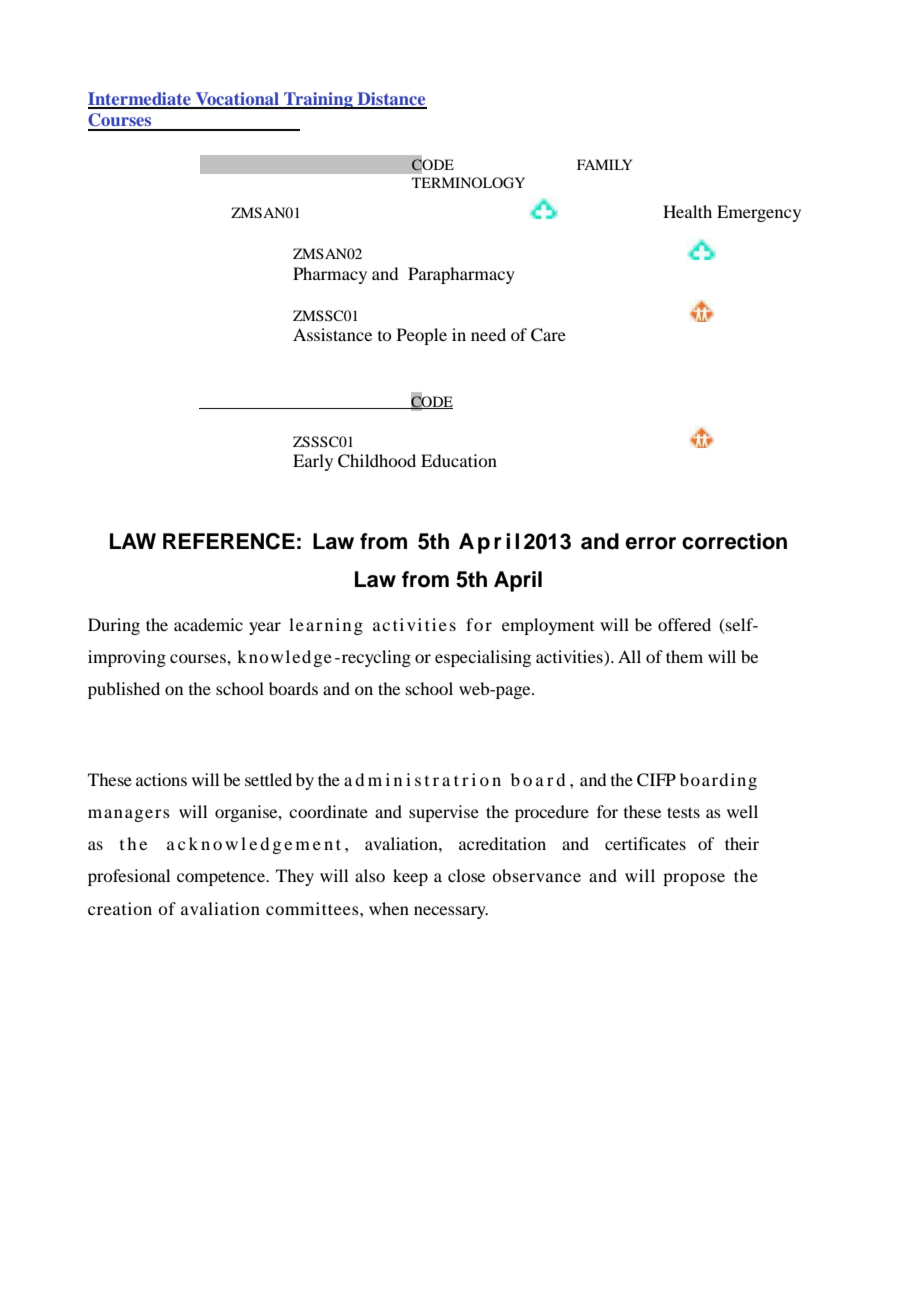 The width and height of the image is (924, 1307). What do you see at coordinates (548, 335) in the image?
I see `Care` at bounding box center [548, 335].
